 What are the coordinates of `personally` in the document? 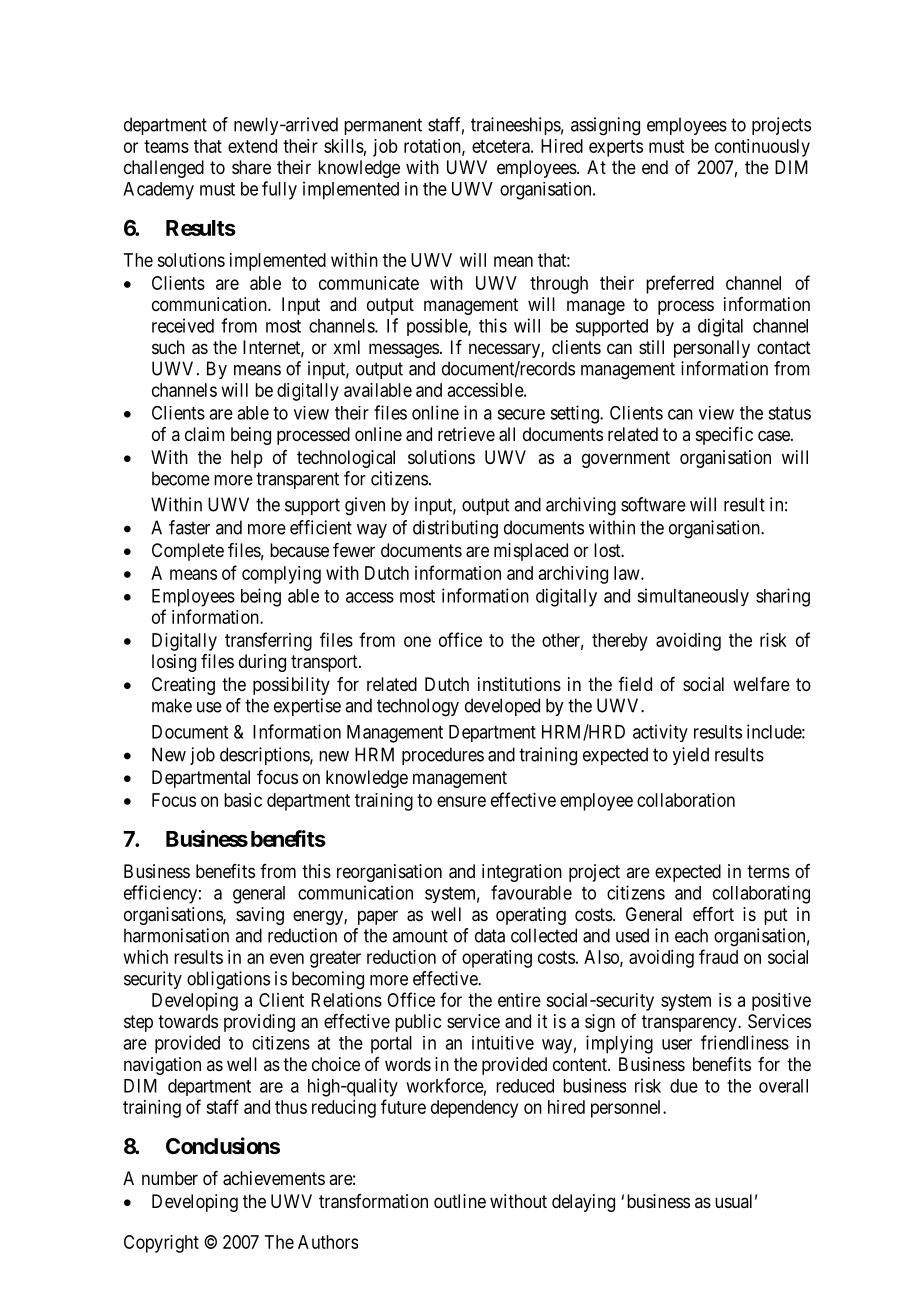 It's located at (712, 349).
